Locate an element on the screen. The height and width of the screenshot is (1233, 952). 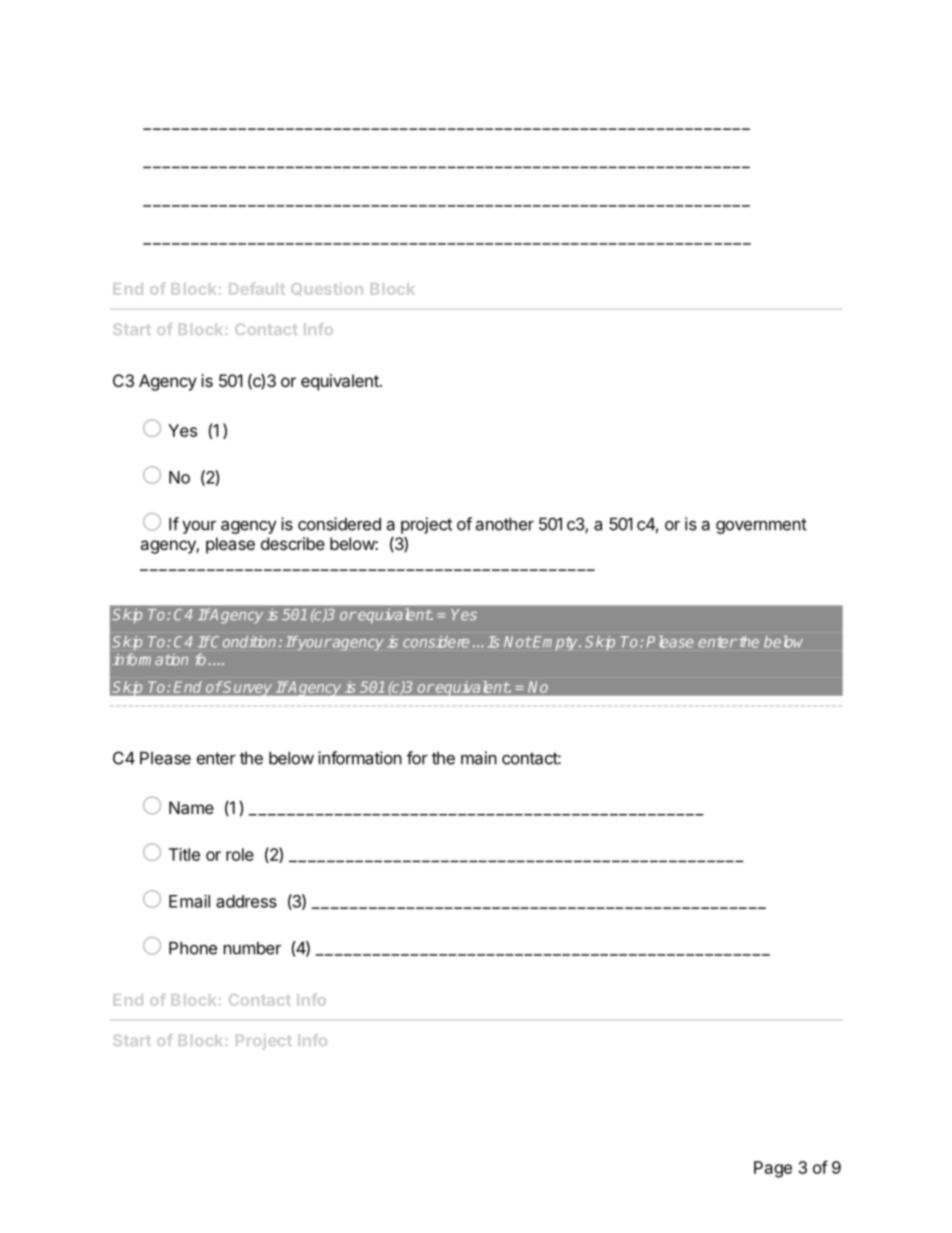
Title is located at coordinates (184, 854).
